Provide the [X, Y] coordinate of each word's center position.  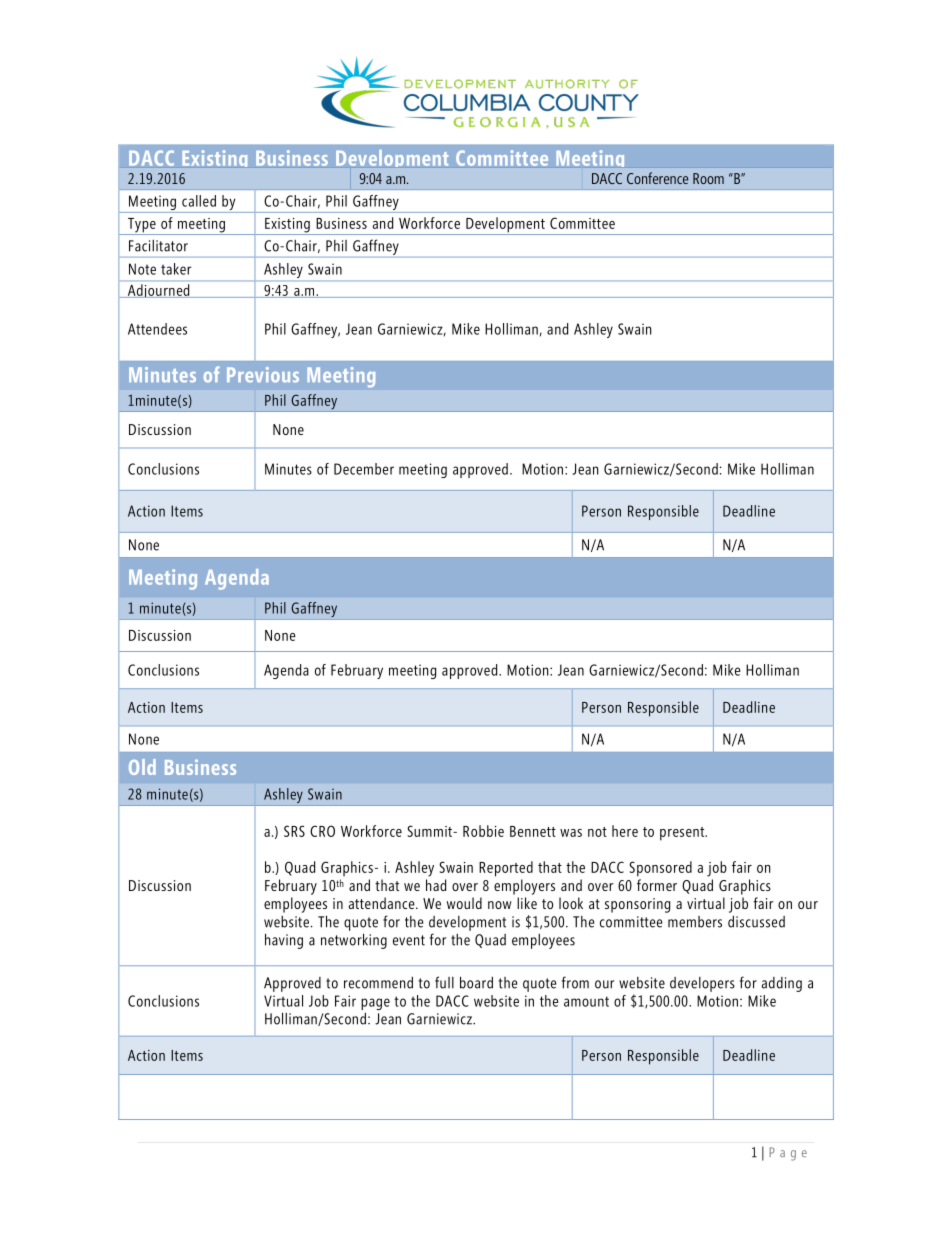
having [284, 941]
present [683, 834]
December [364, 469]
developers [702, 984]
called [199, 201]
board [476, 982]
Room [708, 178]
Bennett [533, 831]
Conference [657, 178]
